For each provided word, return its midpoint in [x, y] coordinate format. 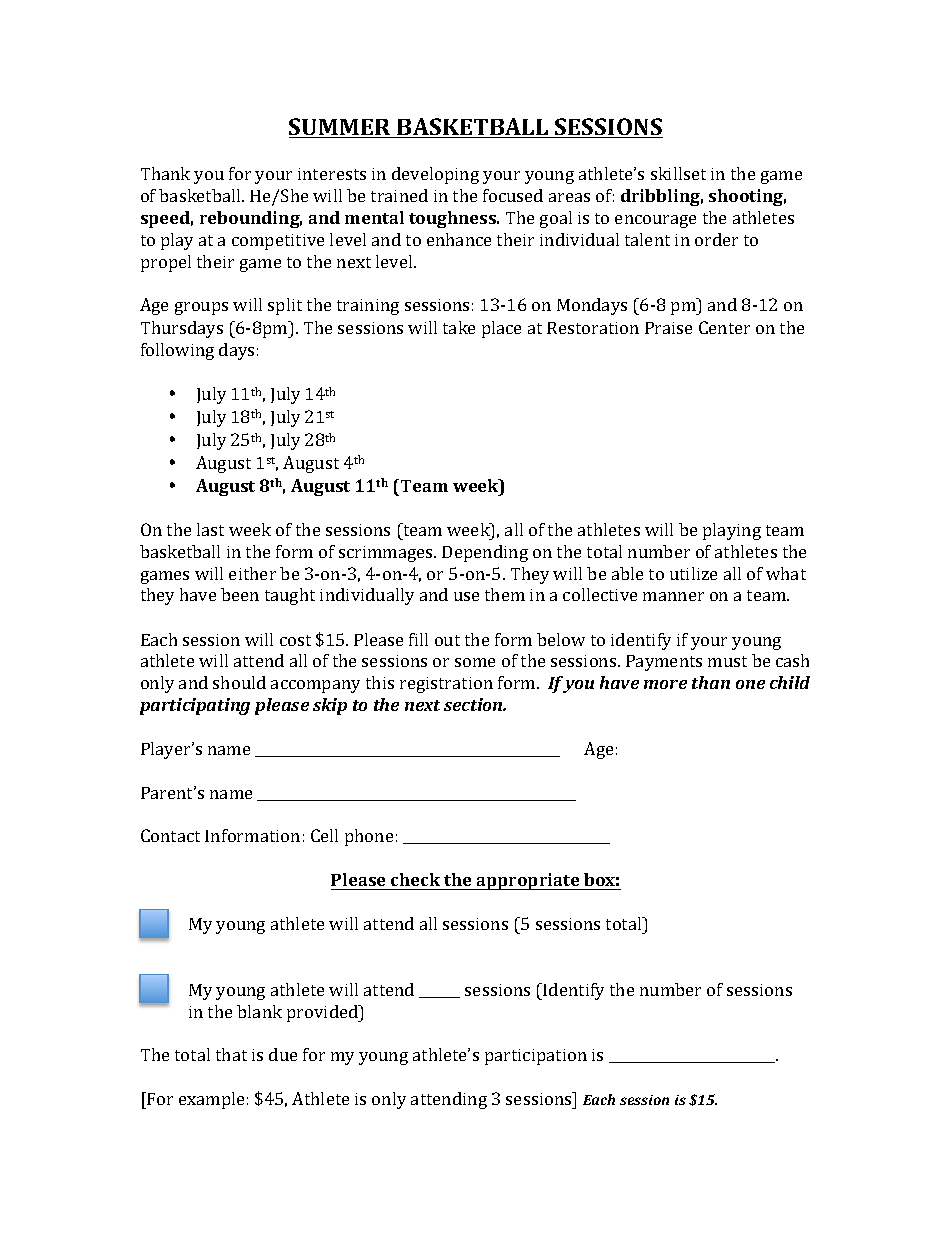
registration [446, 685]
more [665, 684]
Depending [485, 553]
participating [195, 706]
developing [435, 175]
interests [332, 174]
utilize [693, 573]
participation [536, 1057]
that [231, 1054]
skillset [678, 173]
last [210, 529]
